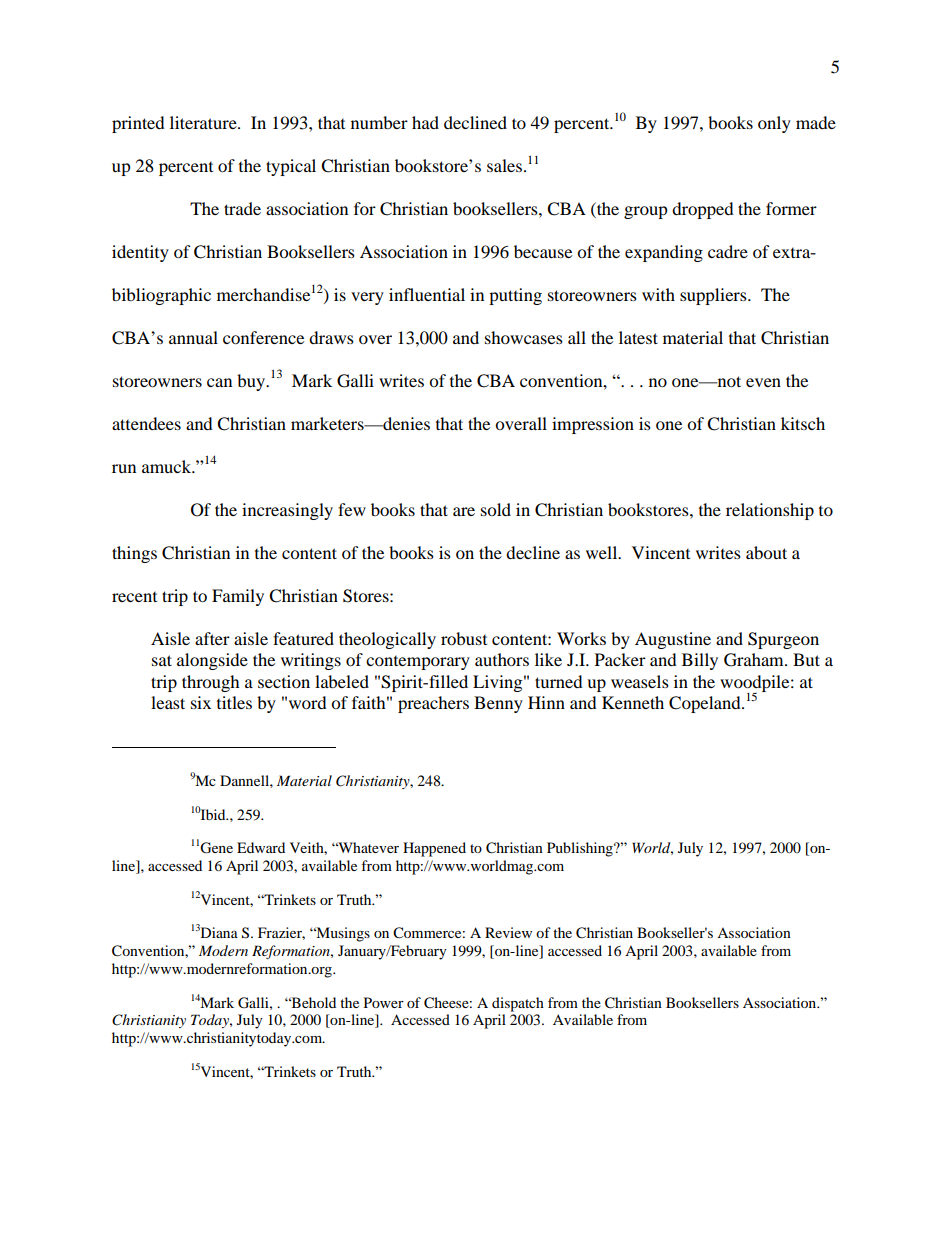 The height and width of the screenshot is (1233, 952). Describe the element at coordinates (425, 122) in the screenshot. I see `had` at that location.
